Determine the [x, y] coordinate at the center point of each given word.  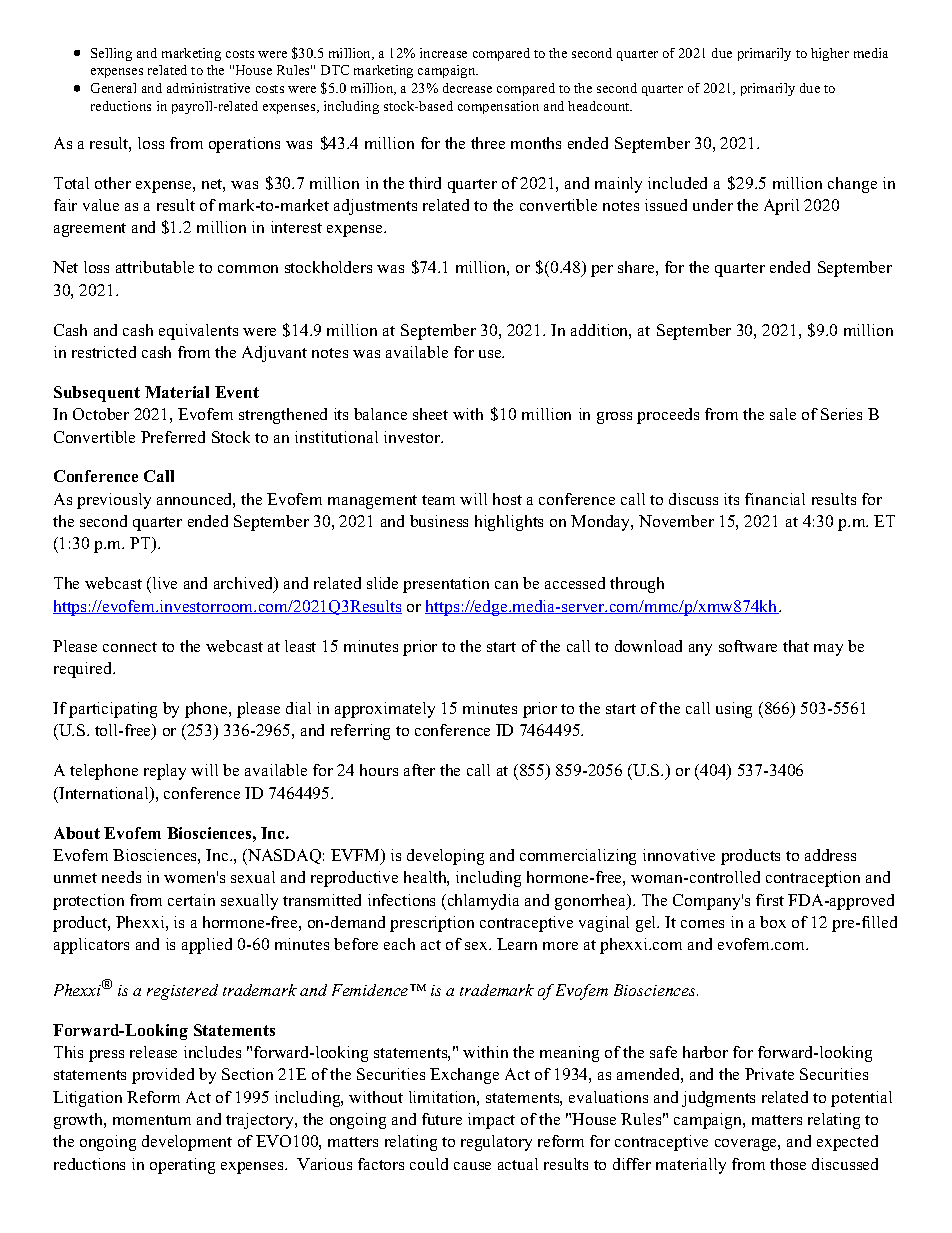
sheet [430, 414]
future [442, 1119]
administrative [208, 88]
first [770, 900]
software [748, 646]
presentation [446, 585]
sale [783, 414]
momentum [152, 1120]
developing [445, 857]
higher [830, 54]
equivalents [198, 332]
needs [121, 877]
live [163, 585]
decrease [467, 88]
